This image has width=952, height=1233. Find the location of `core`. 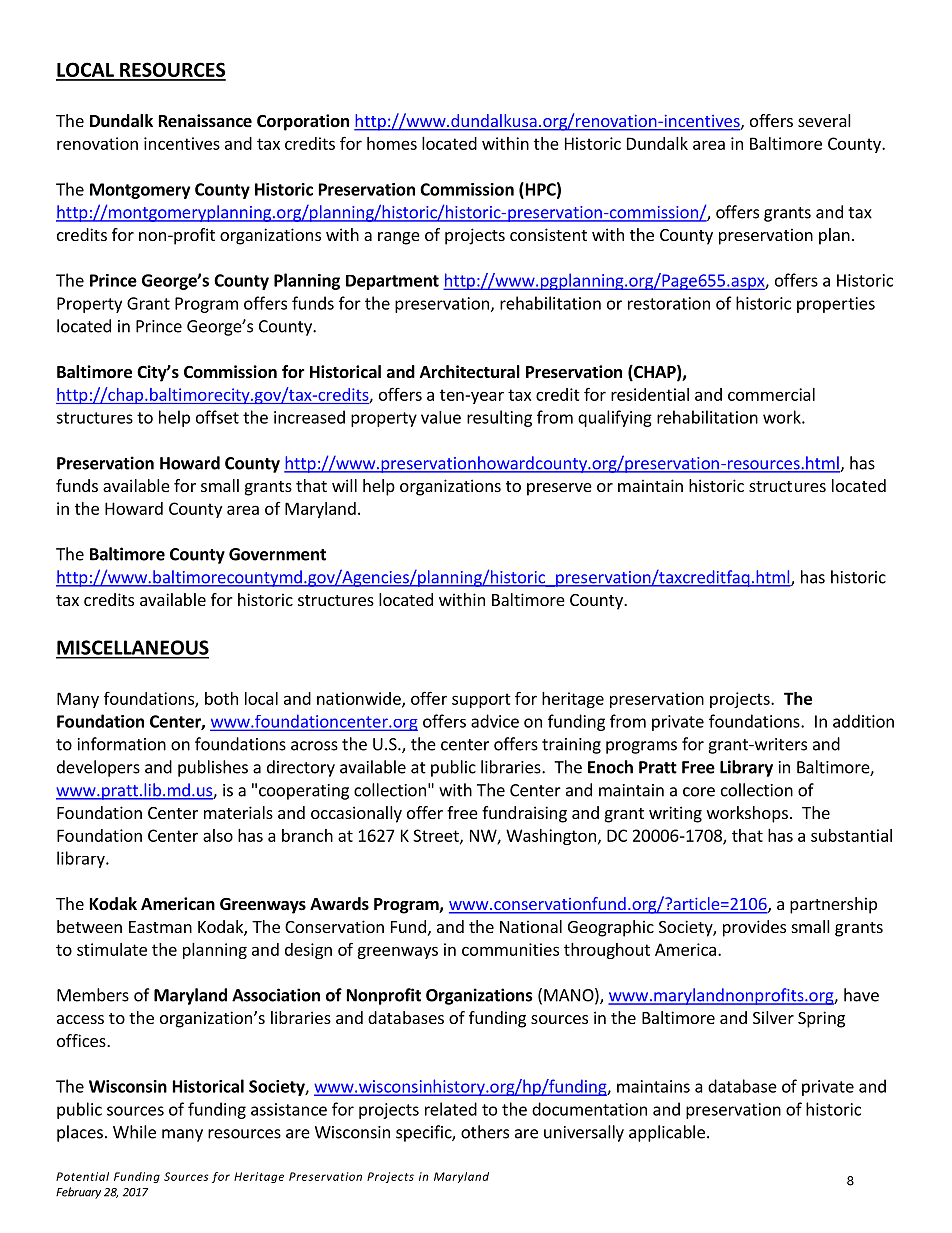

core is located at coordinates (699, 792).
